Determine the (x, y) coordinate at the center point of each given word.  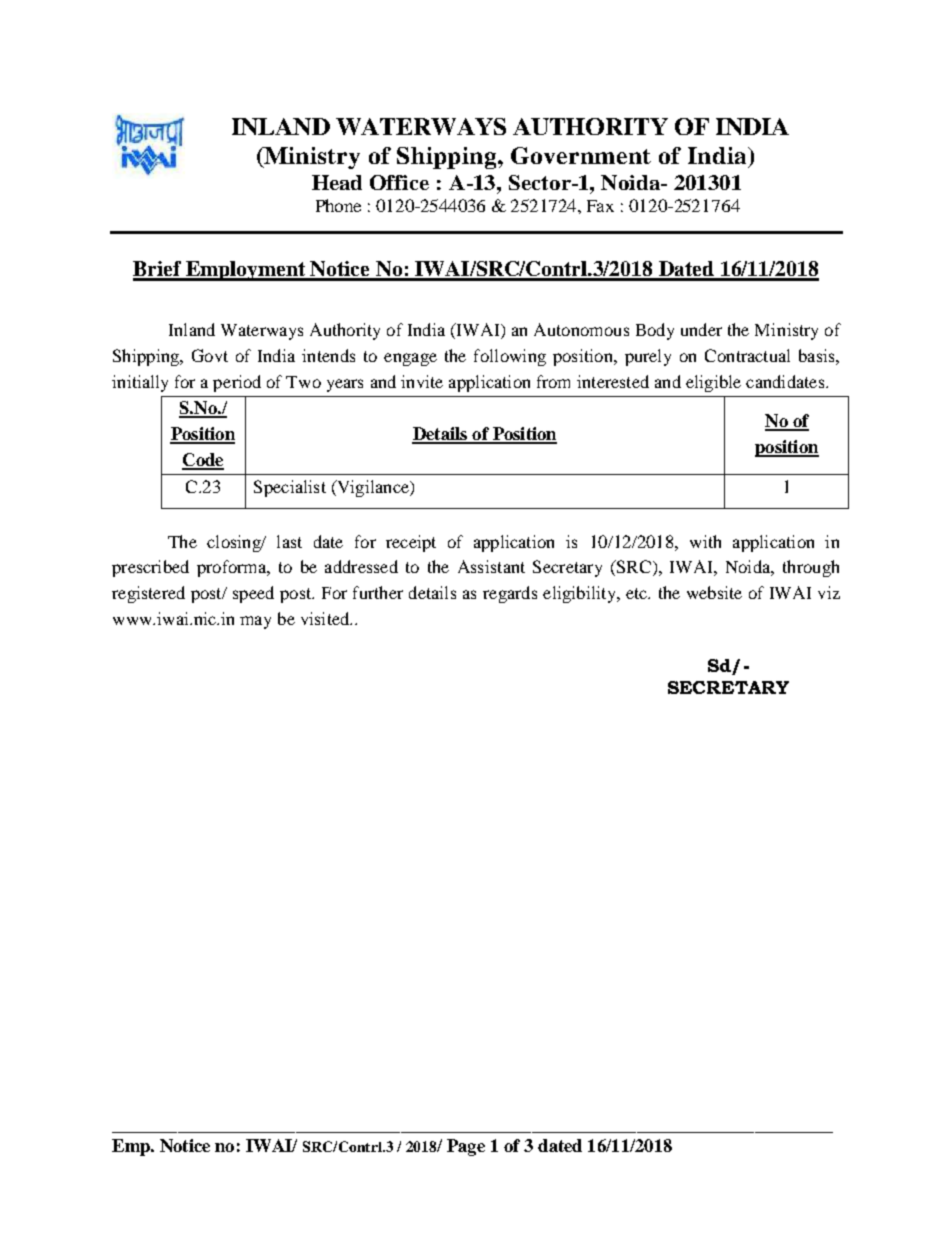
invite (422, 381)
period (237, 383)
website (714, 592)
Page (466, 1147)
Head (337, 182)
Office (399, 182)
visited (326, 618)
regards (510, 594)
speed (253, 594)
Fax (600, 206)
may (255, 622)
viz (829, 592)
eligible (713, 383)
